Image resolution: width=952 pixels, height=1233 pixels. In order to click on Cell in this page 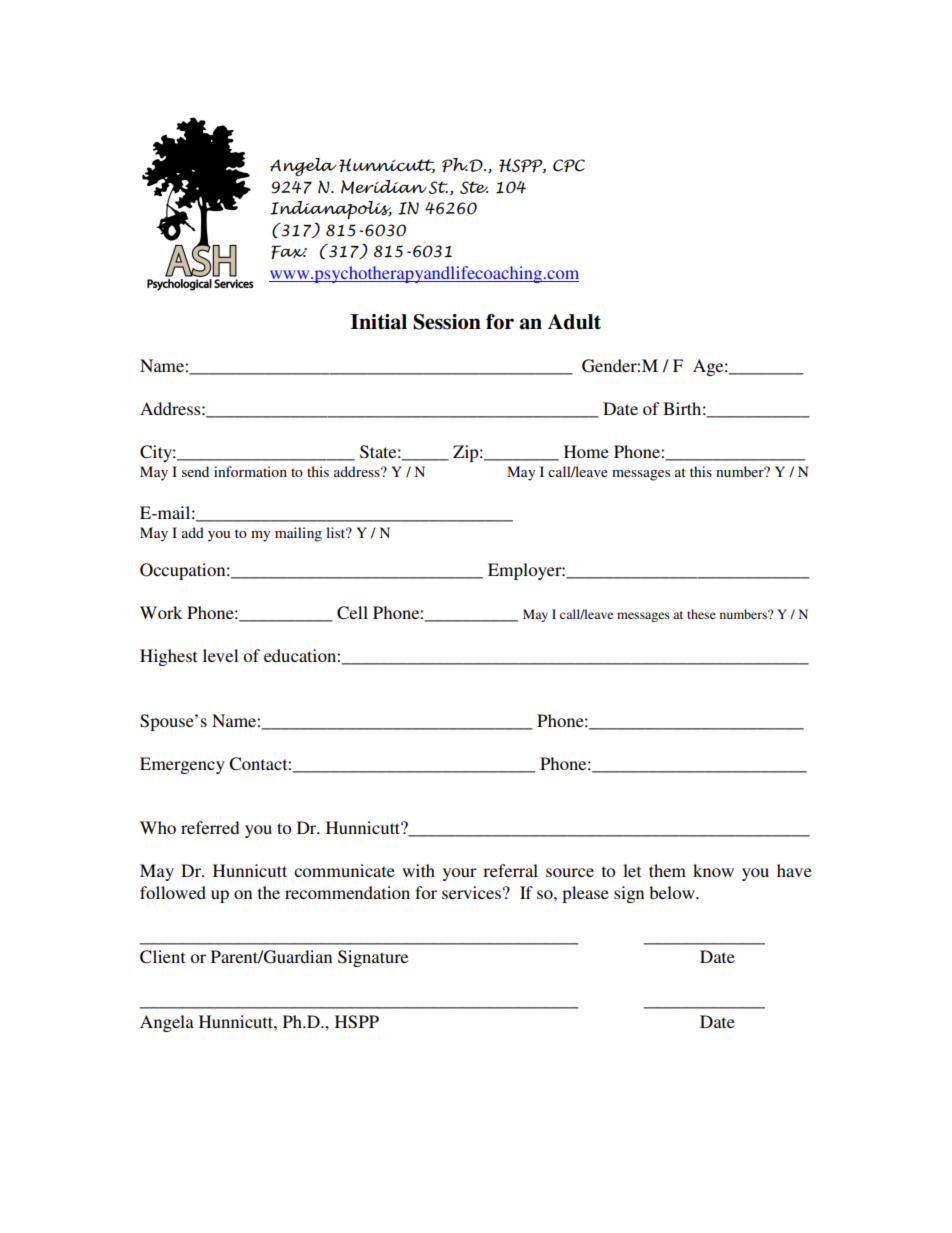, I will do `click(352, 613)`.
